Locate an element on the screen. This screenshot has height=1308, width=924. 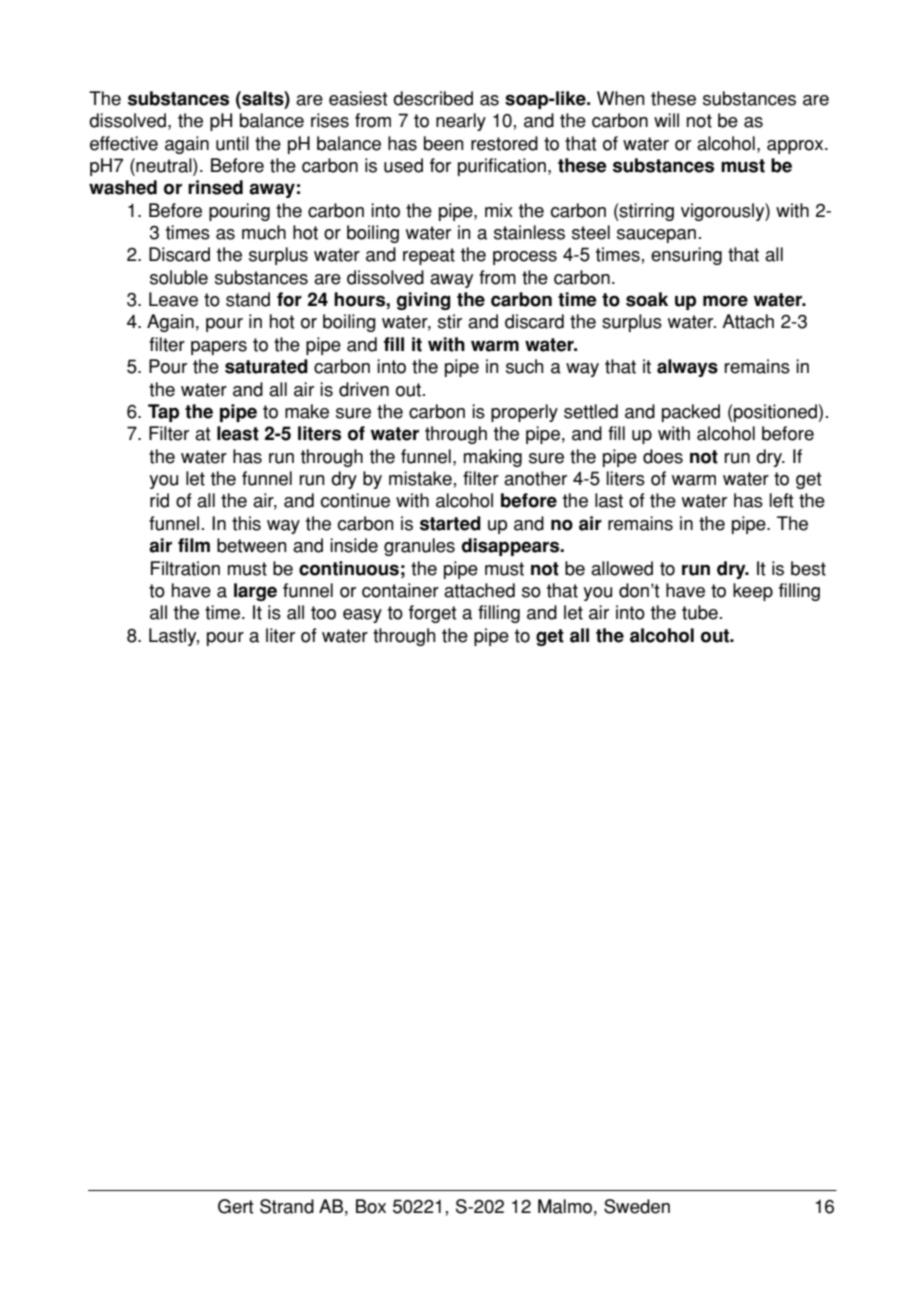
Tap is located at coordinates (163, 413).
